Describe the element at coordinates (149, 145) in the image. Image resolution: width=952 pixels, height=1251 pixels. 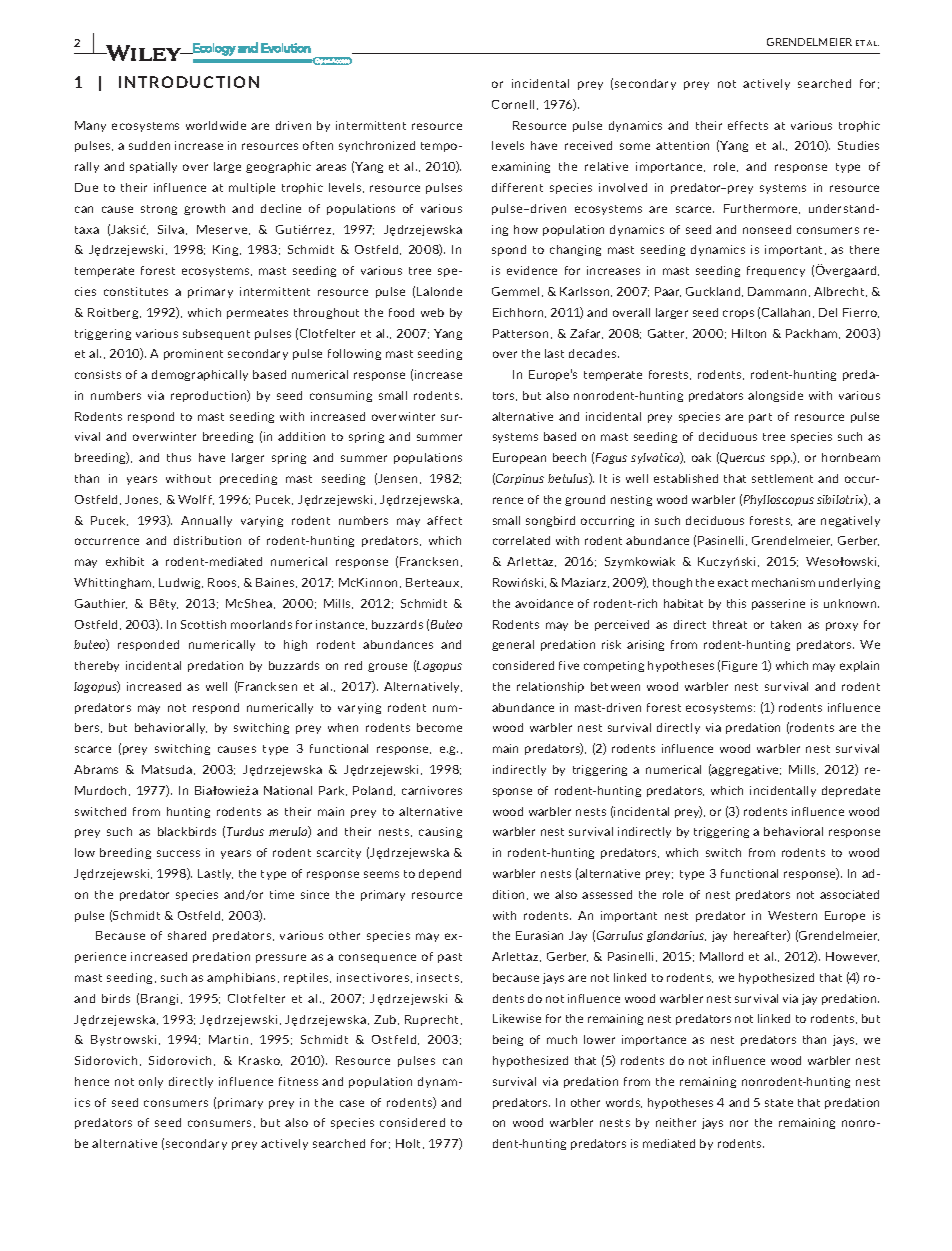
I see `sudden` at that location.
